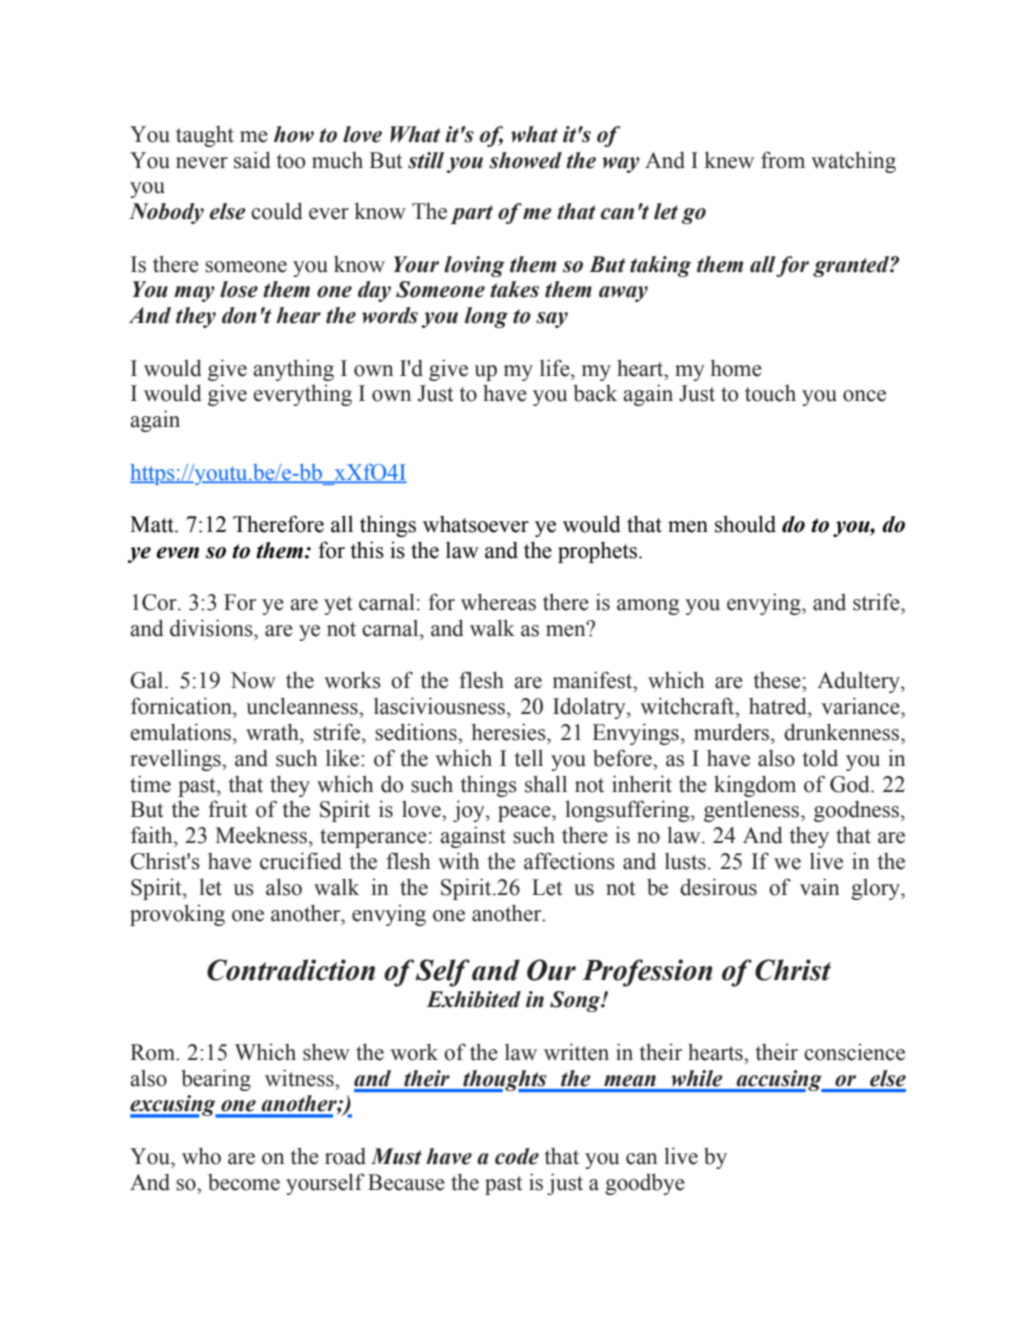 The height and width of the image is (1340, 1036). Describe the element at coordinates (778, 680) in the image. I see `these` at that location.
